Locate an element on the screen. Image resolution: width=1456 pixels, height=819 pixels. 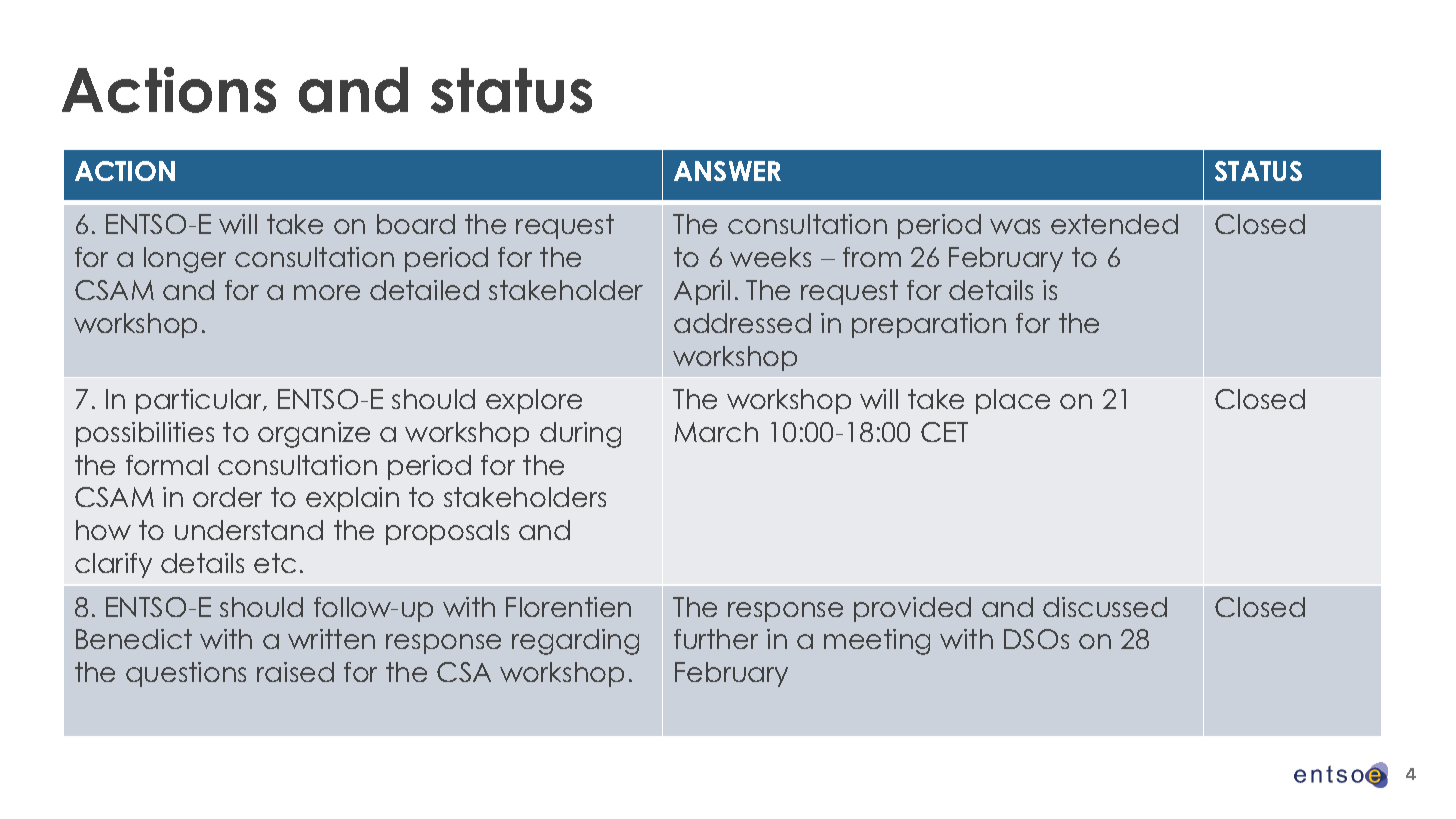
questions is located at coordinates (186, 674).
